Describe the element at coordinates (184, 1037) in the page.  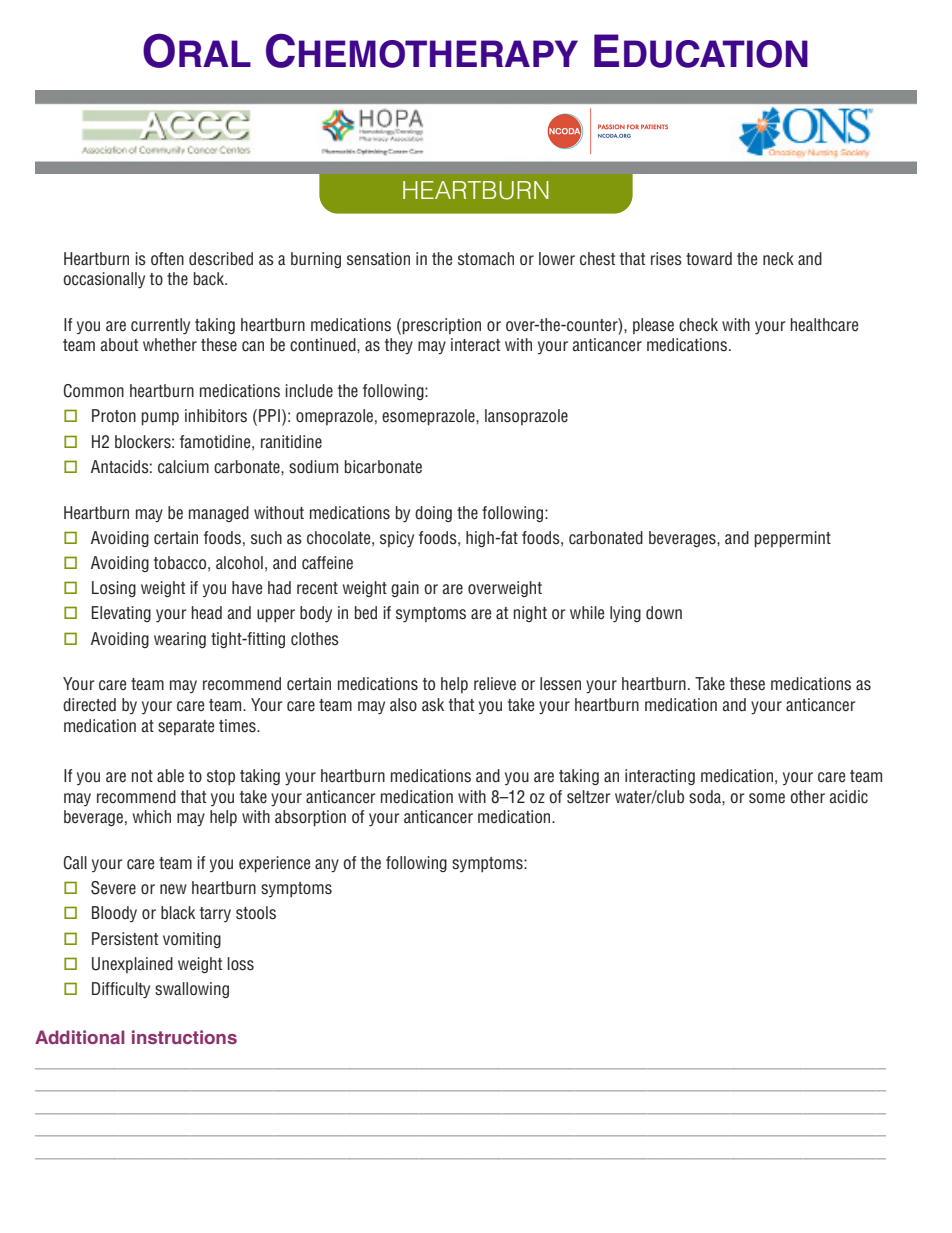
I see `instructions` at that location.
